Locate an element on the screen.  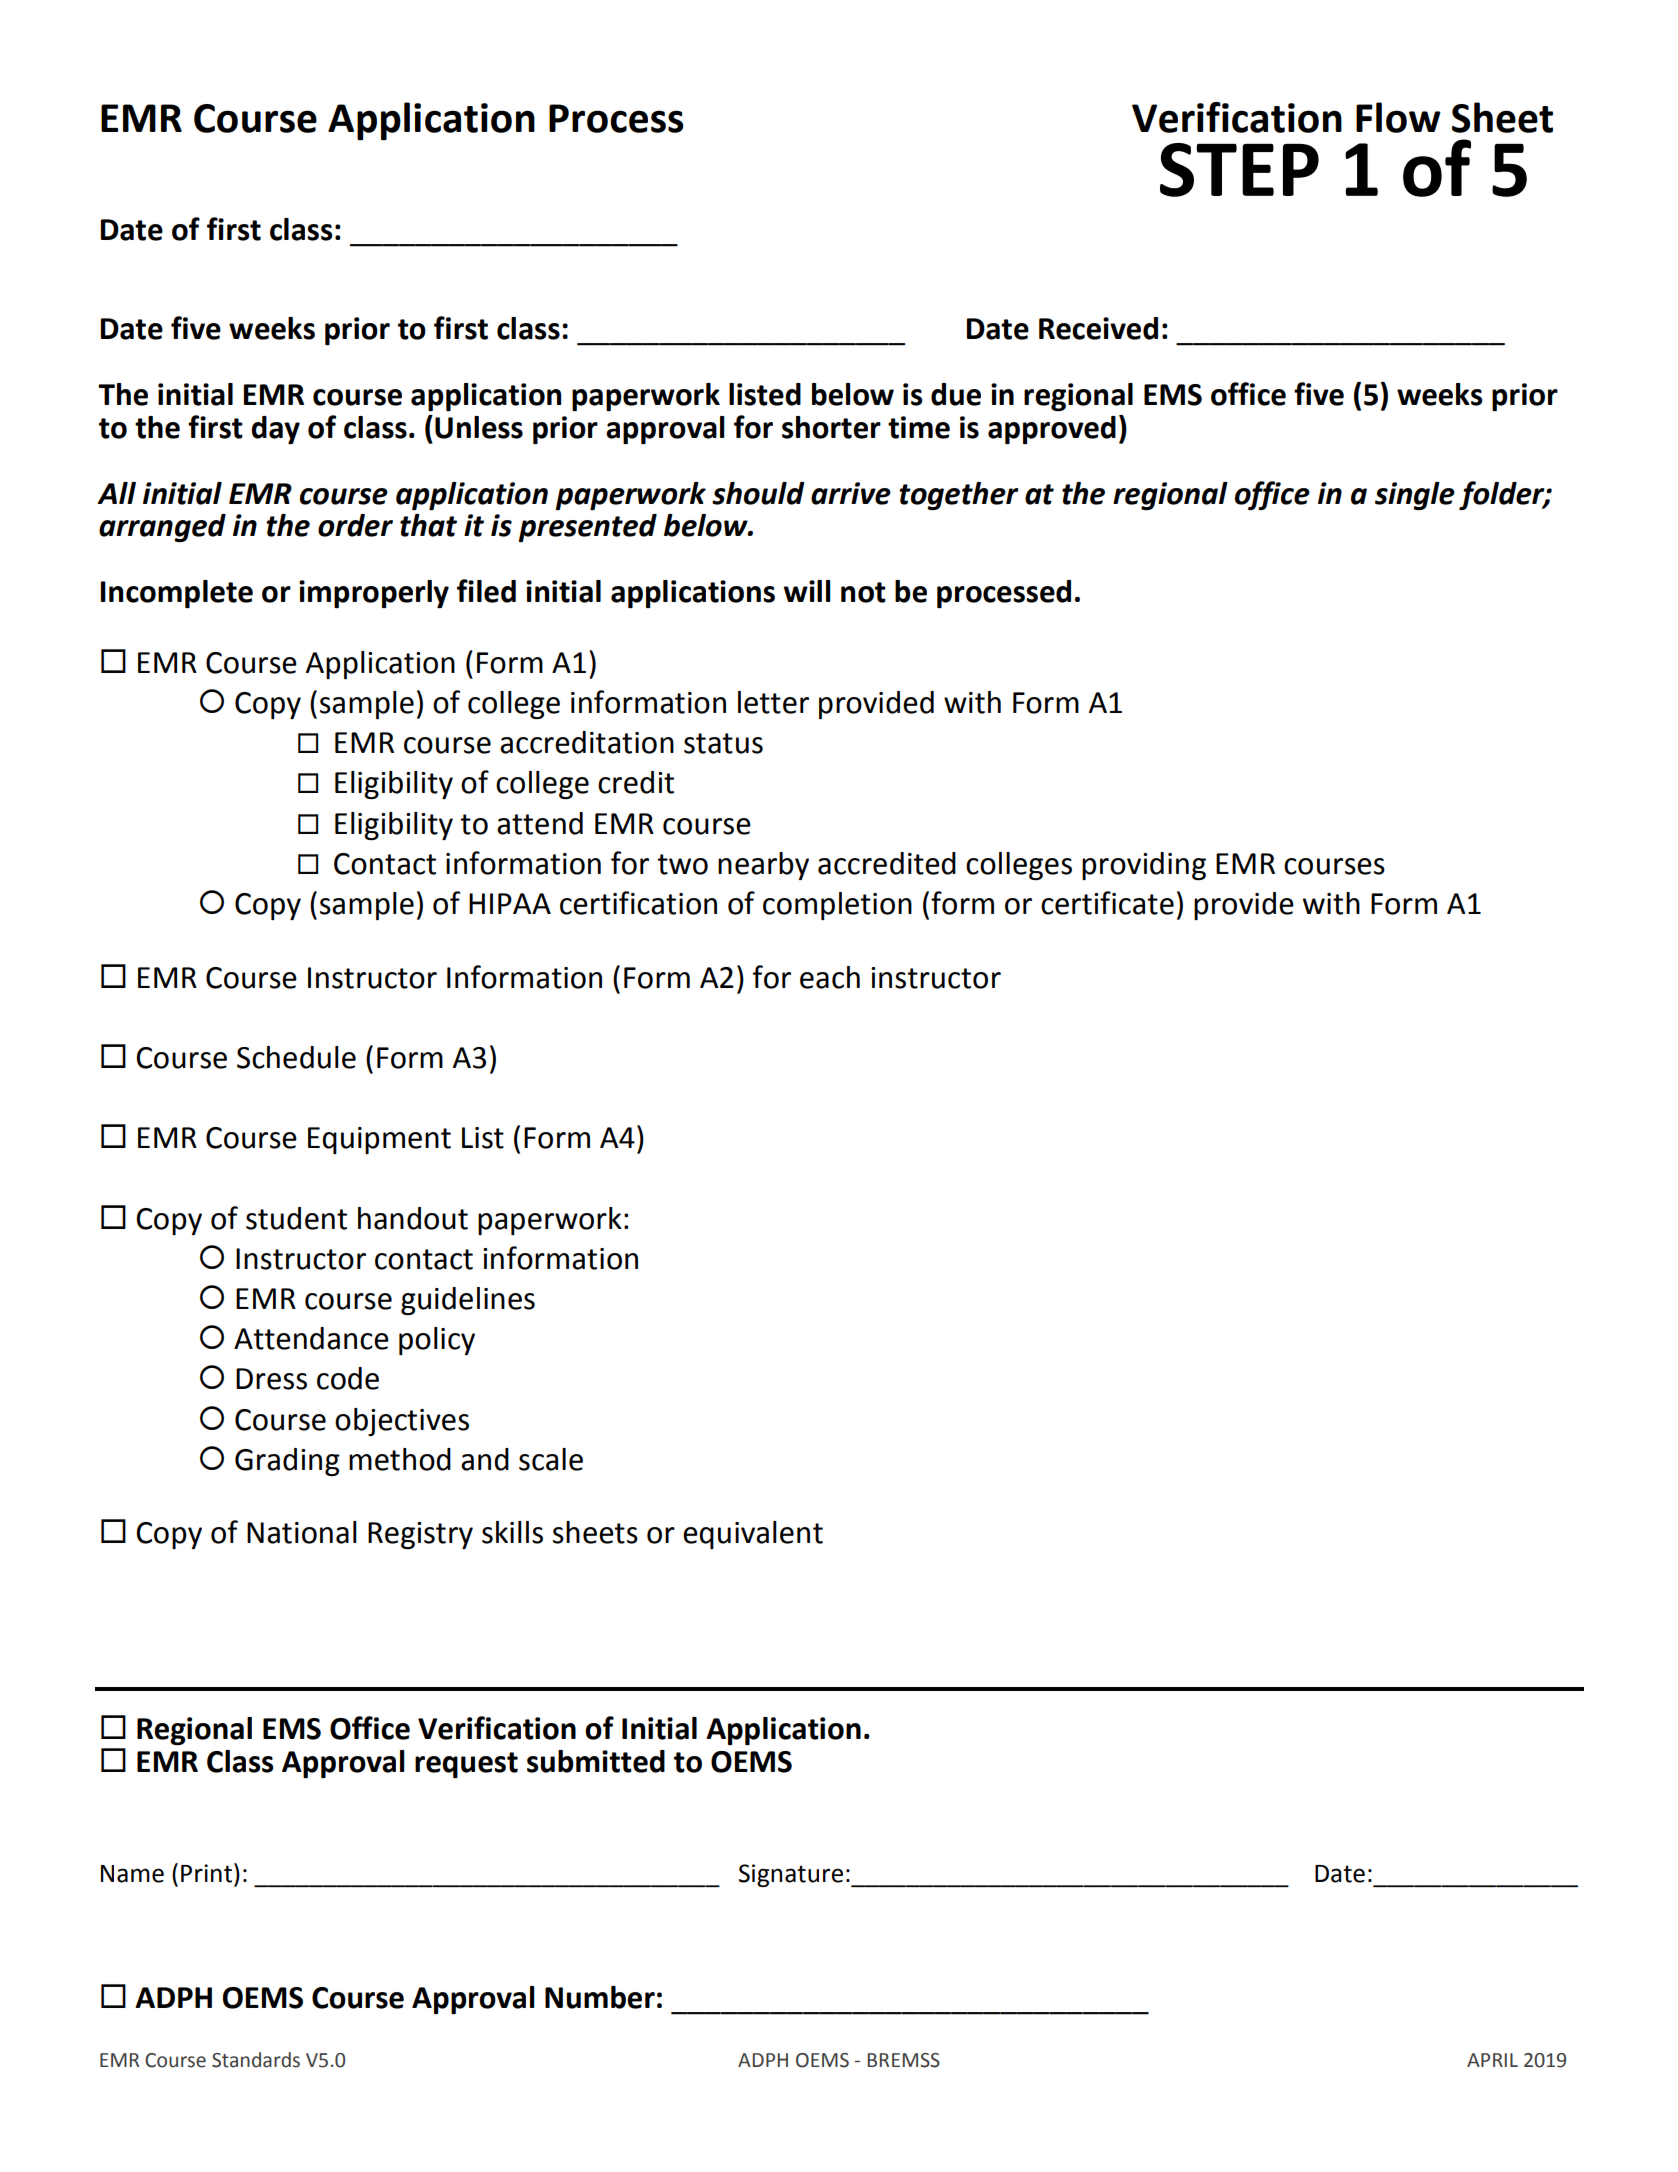
each is located at coordinates (830, 977).
